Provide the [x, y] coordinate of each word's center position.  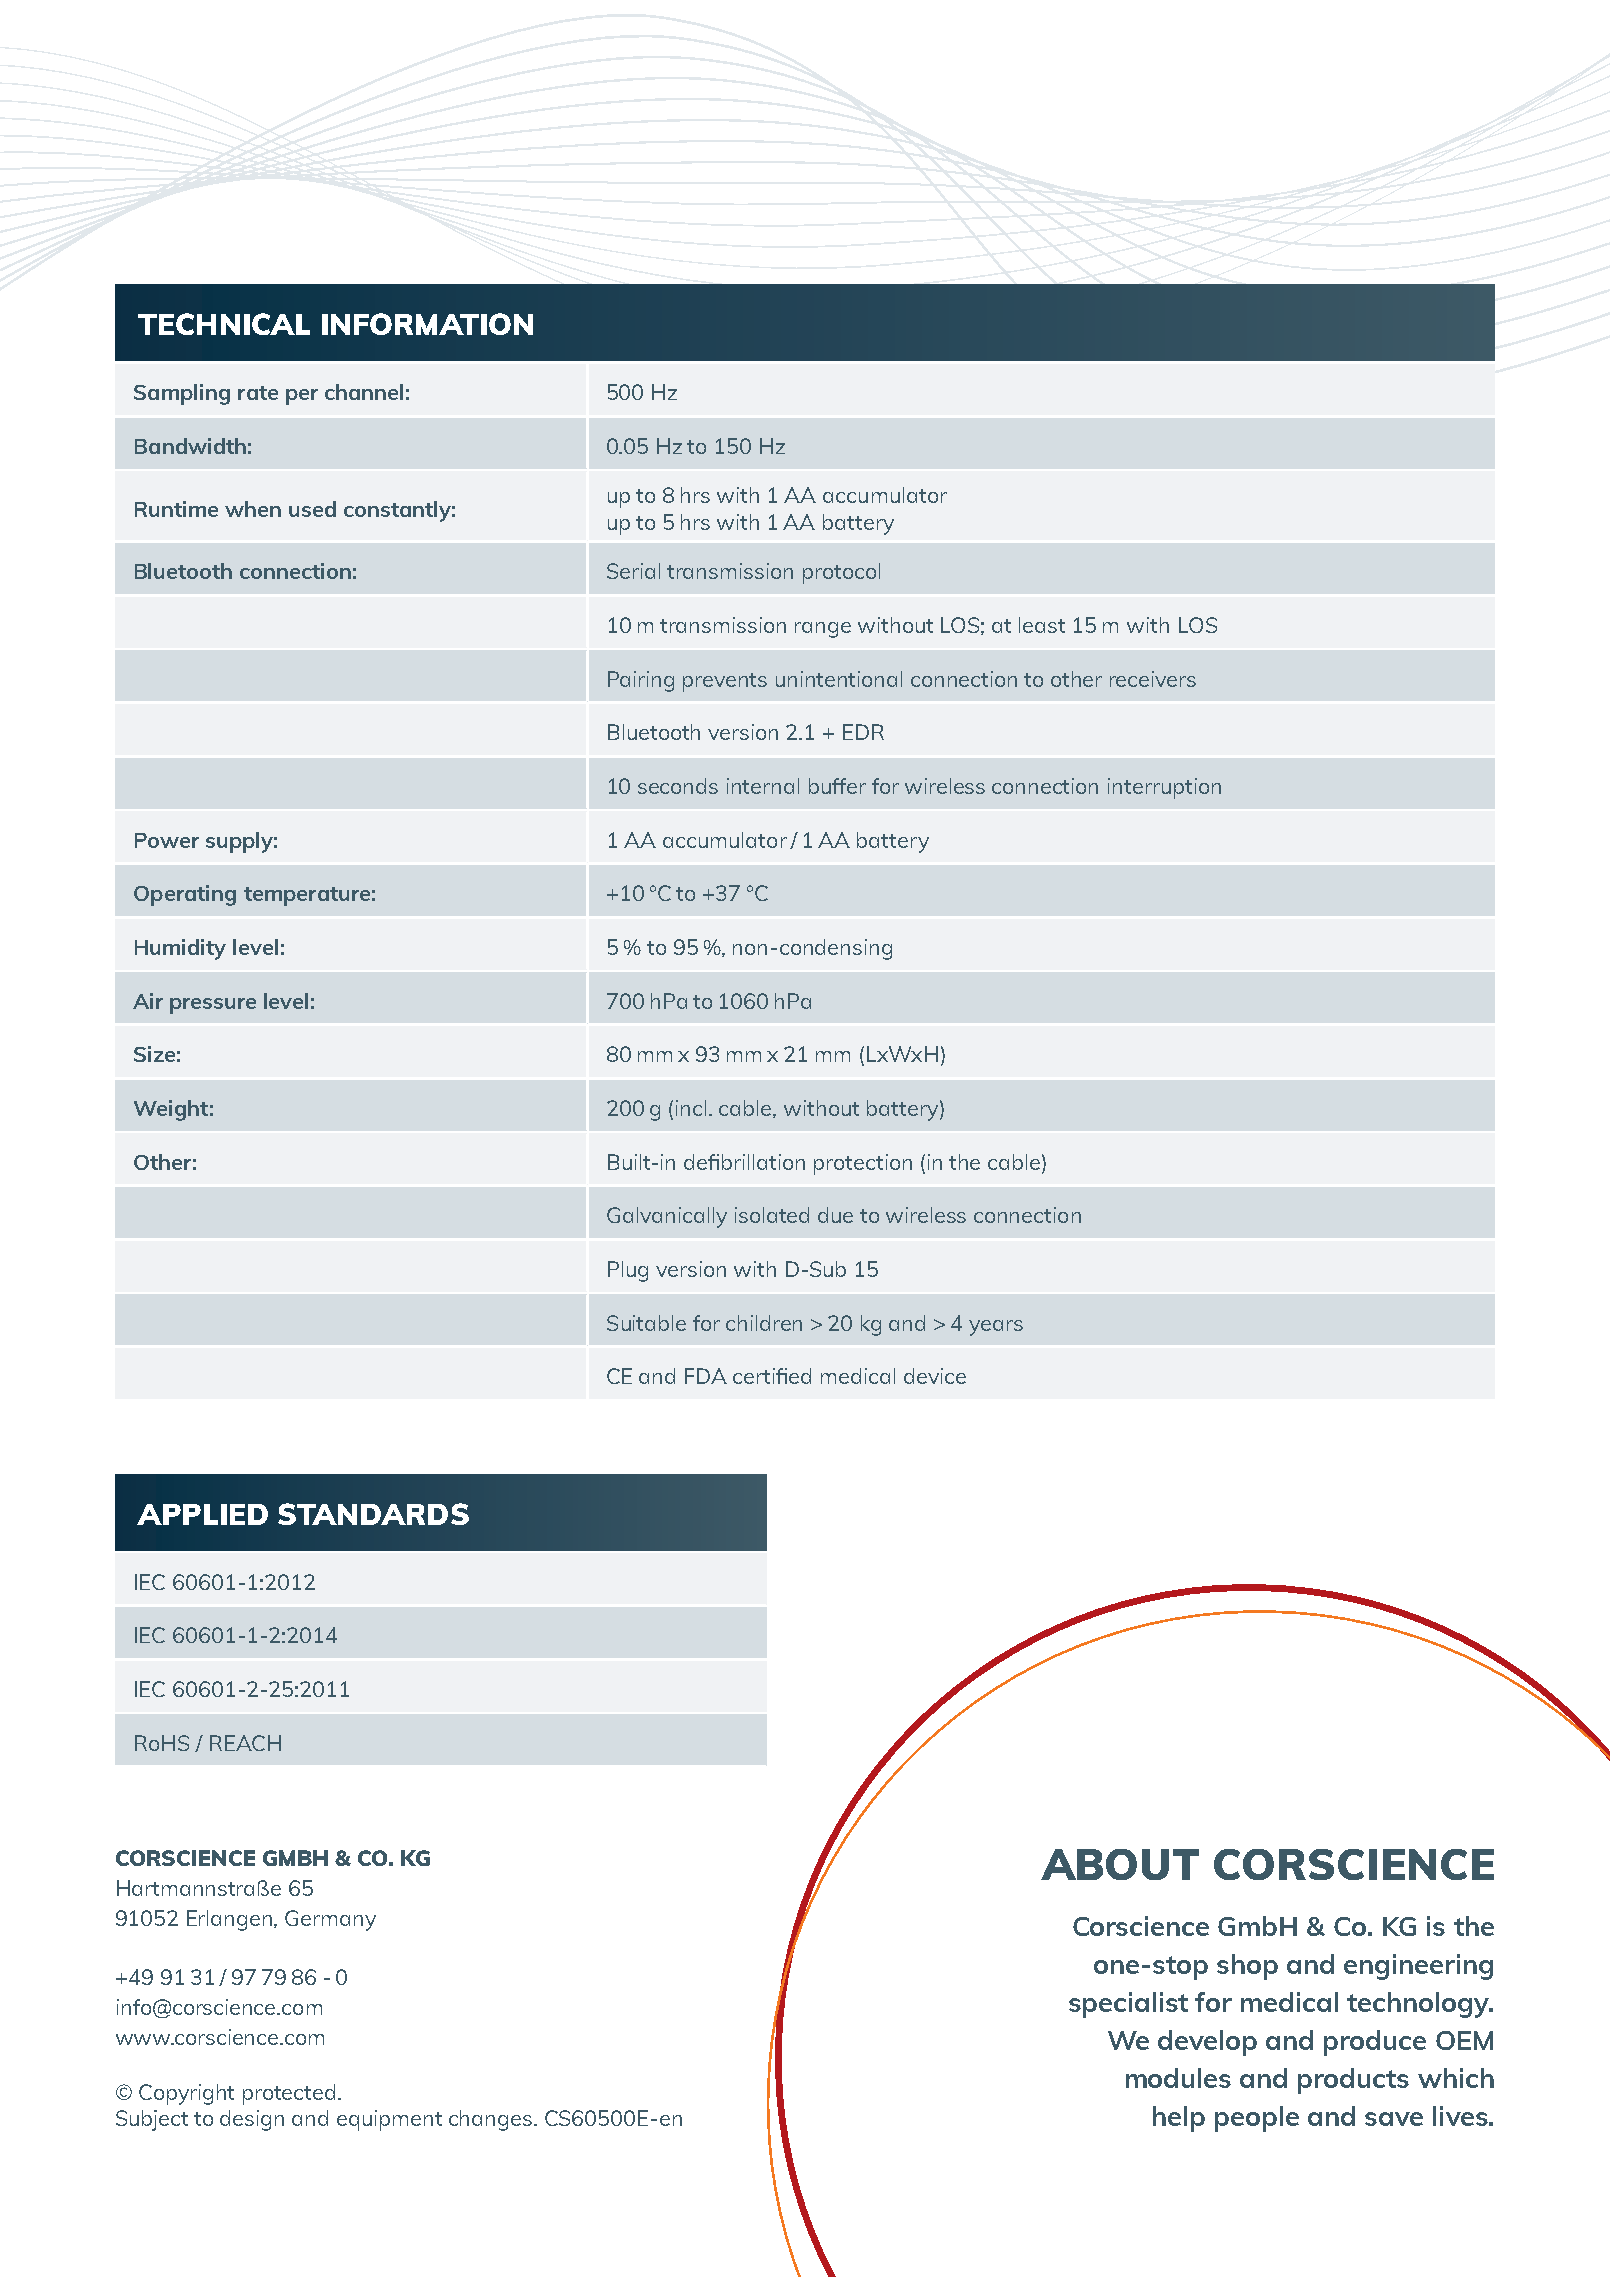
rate [258, 393]
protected [289, 2094]
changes [492, 2120]
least [1042, 625]
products [1353, 2081]
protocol [841, 573]
